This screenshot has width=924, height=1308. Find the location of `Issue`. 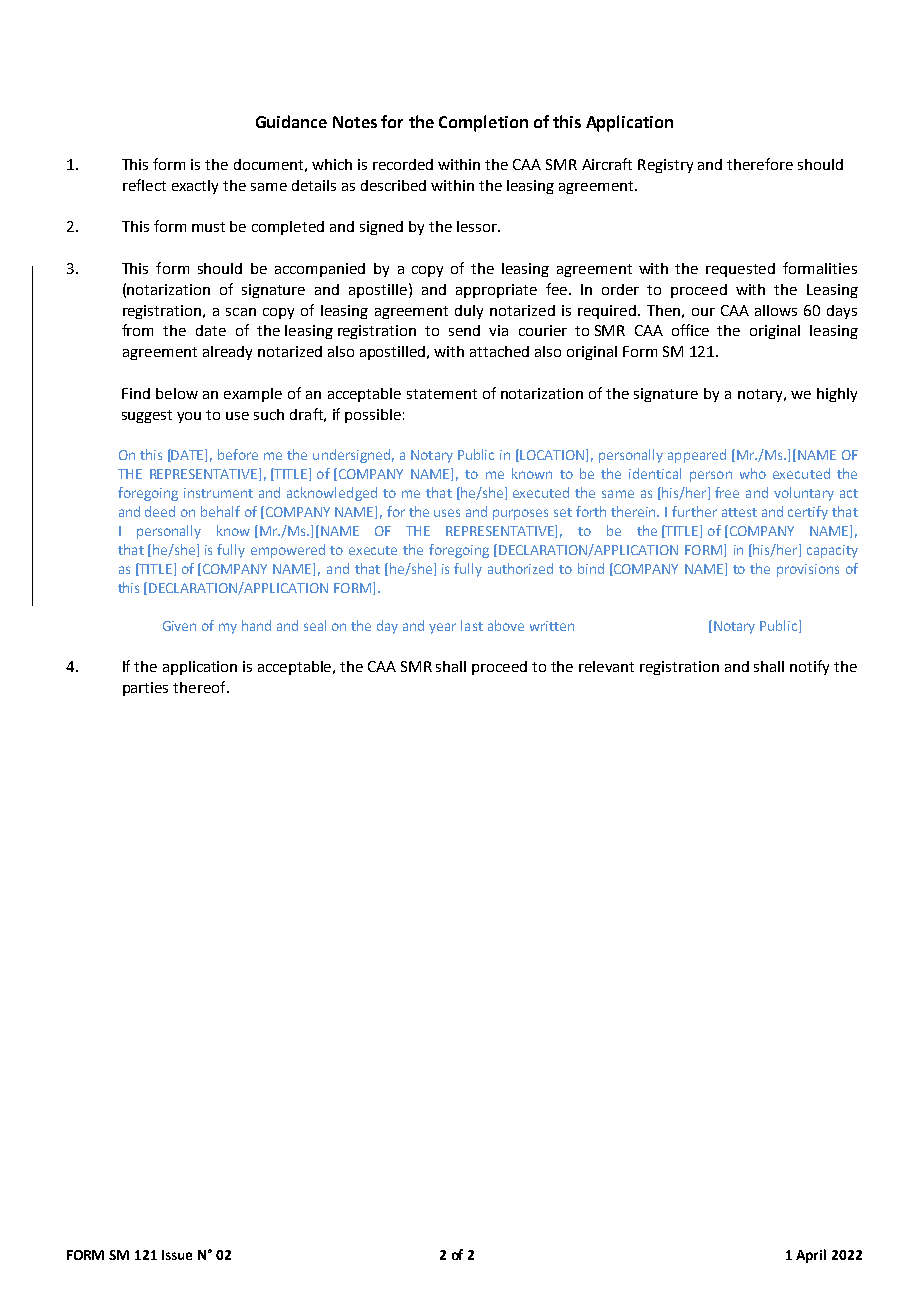

Issue is located at coordinates (177, 1255).
